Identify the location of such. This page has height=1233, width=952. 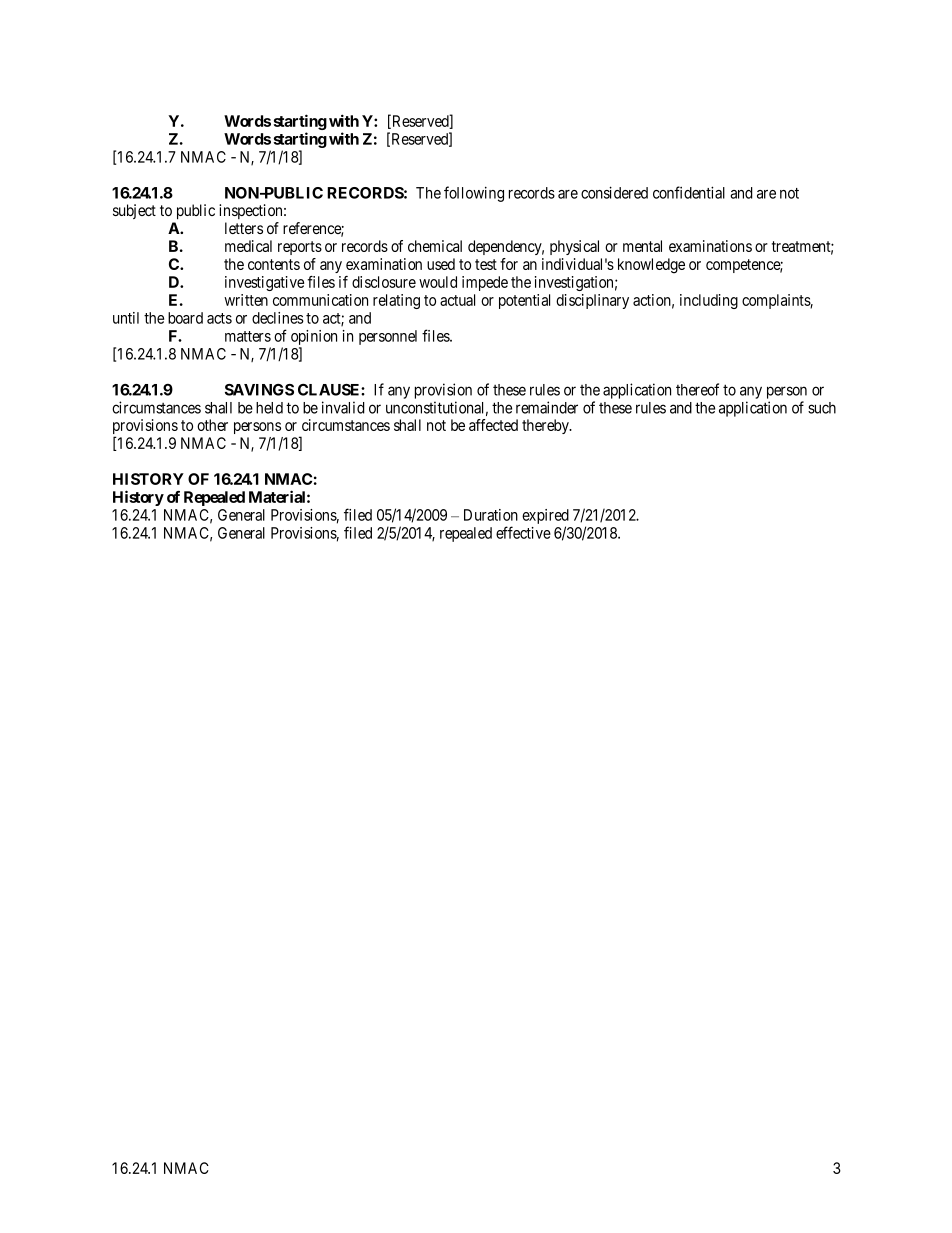
(822, 408).
